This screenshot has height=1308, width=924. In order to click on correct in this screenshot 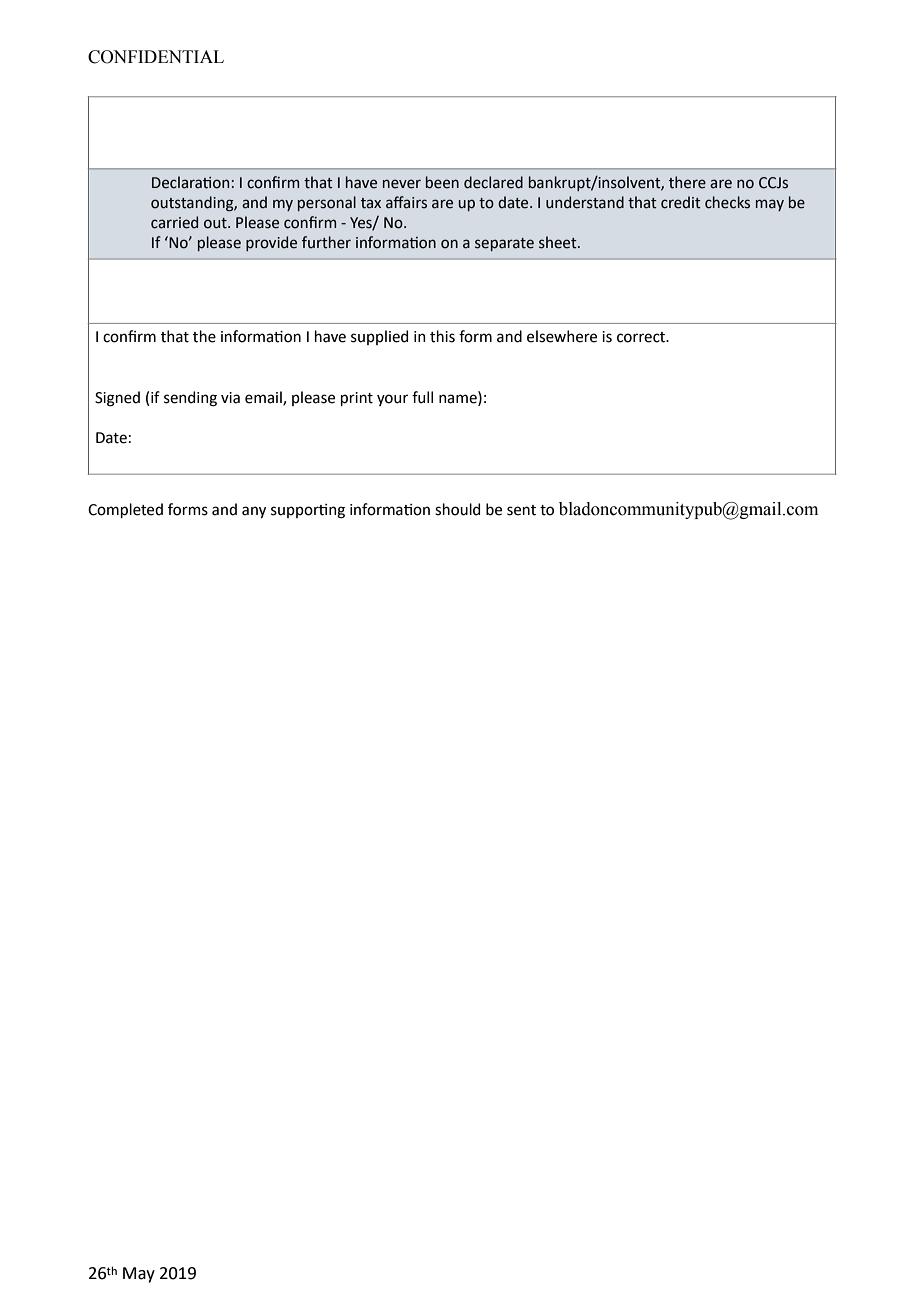, I will do `click(642, 337)`.
